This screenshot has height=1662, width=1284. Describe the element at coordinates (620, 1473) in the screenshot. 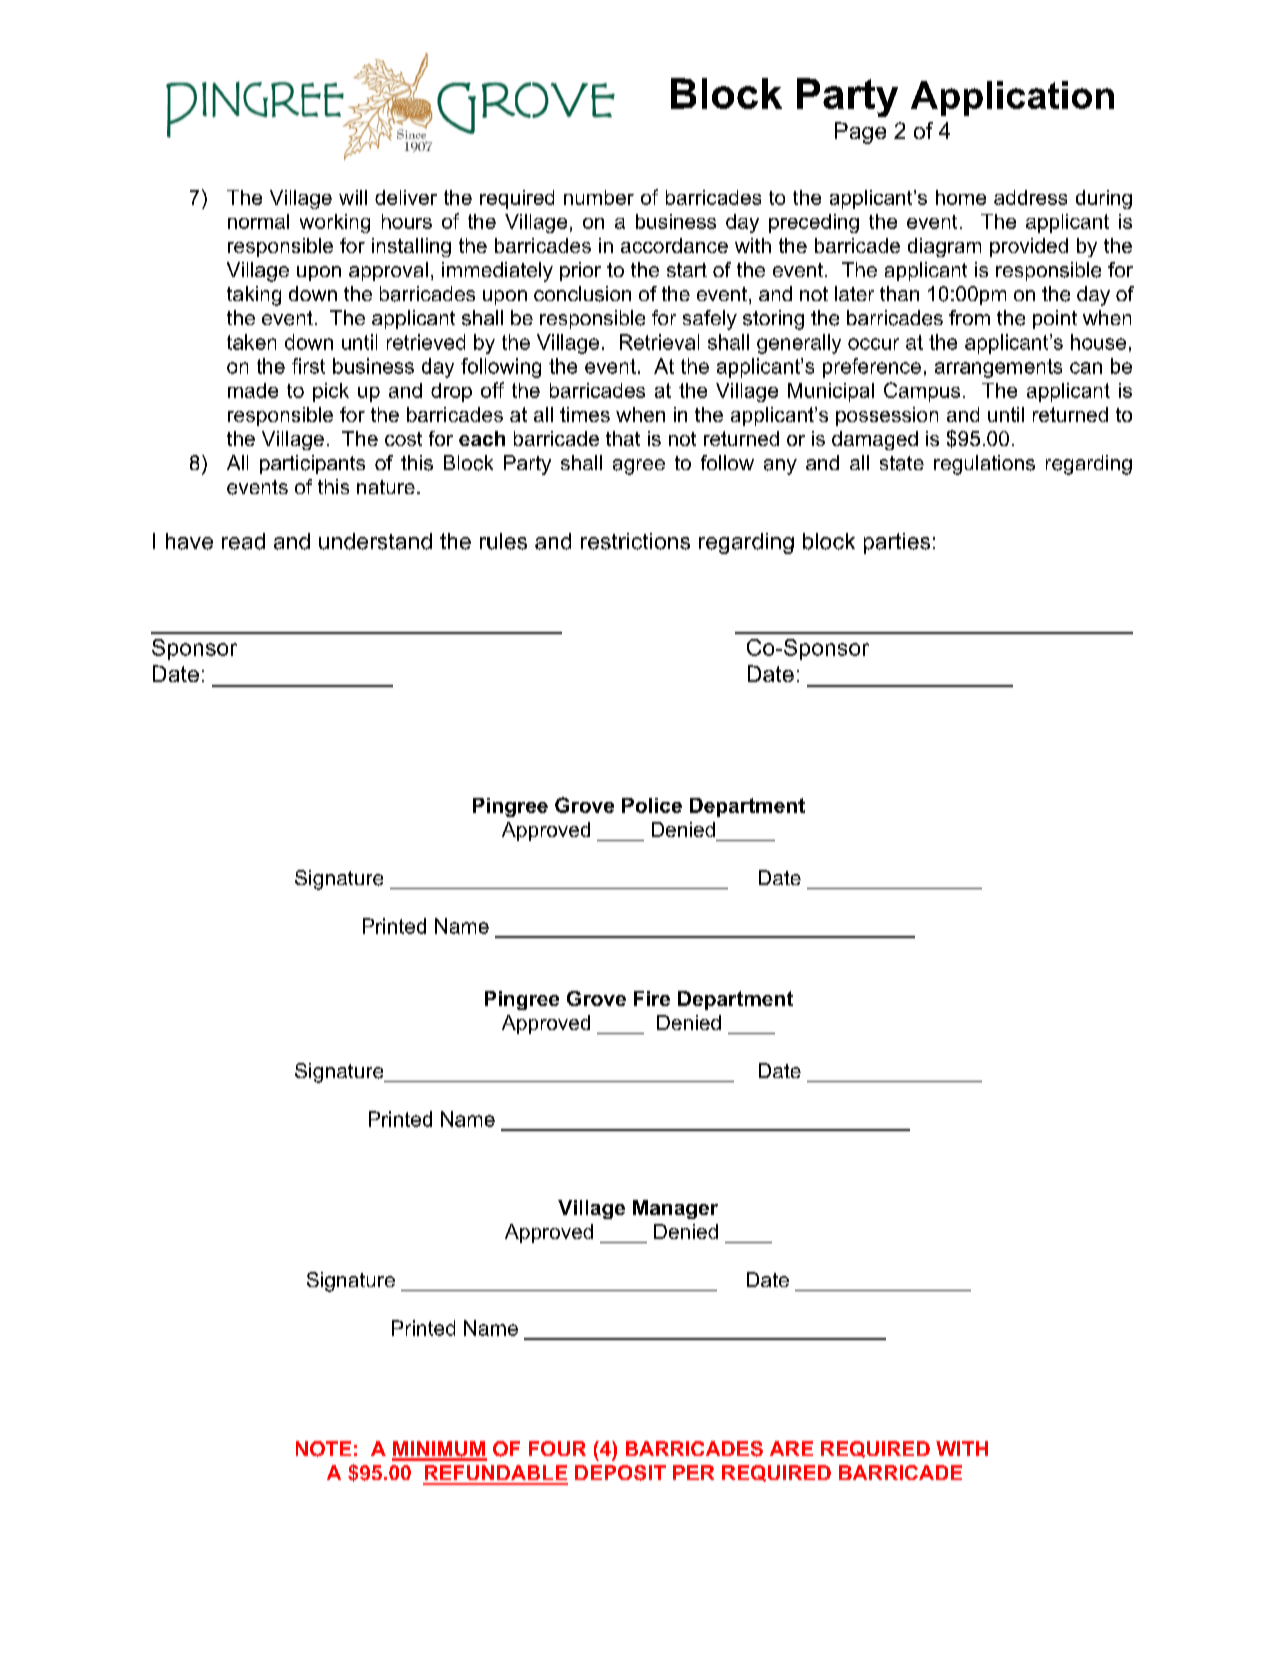

I see `DEPOSIT` at that location.
